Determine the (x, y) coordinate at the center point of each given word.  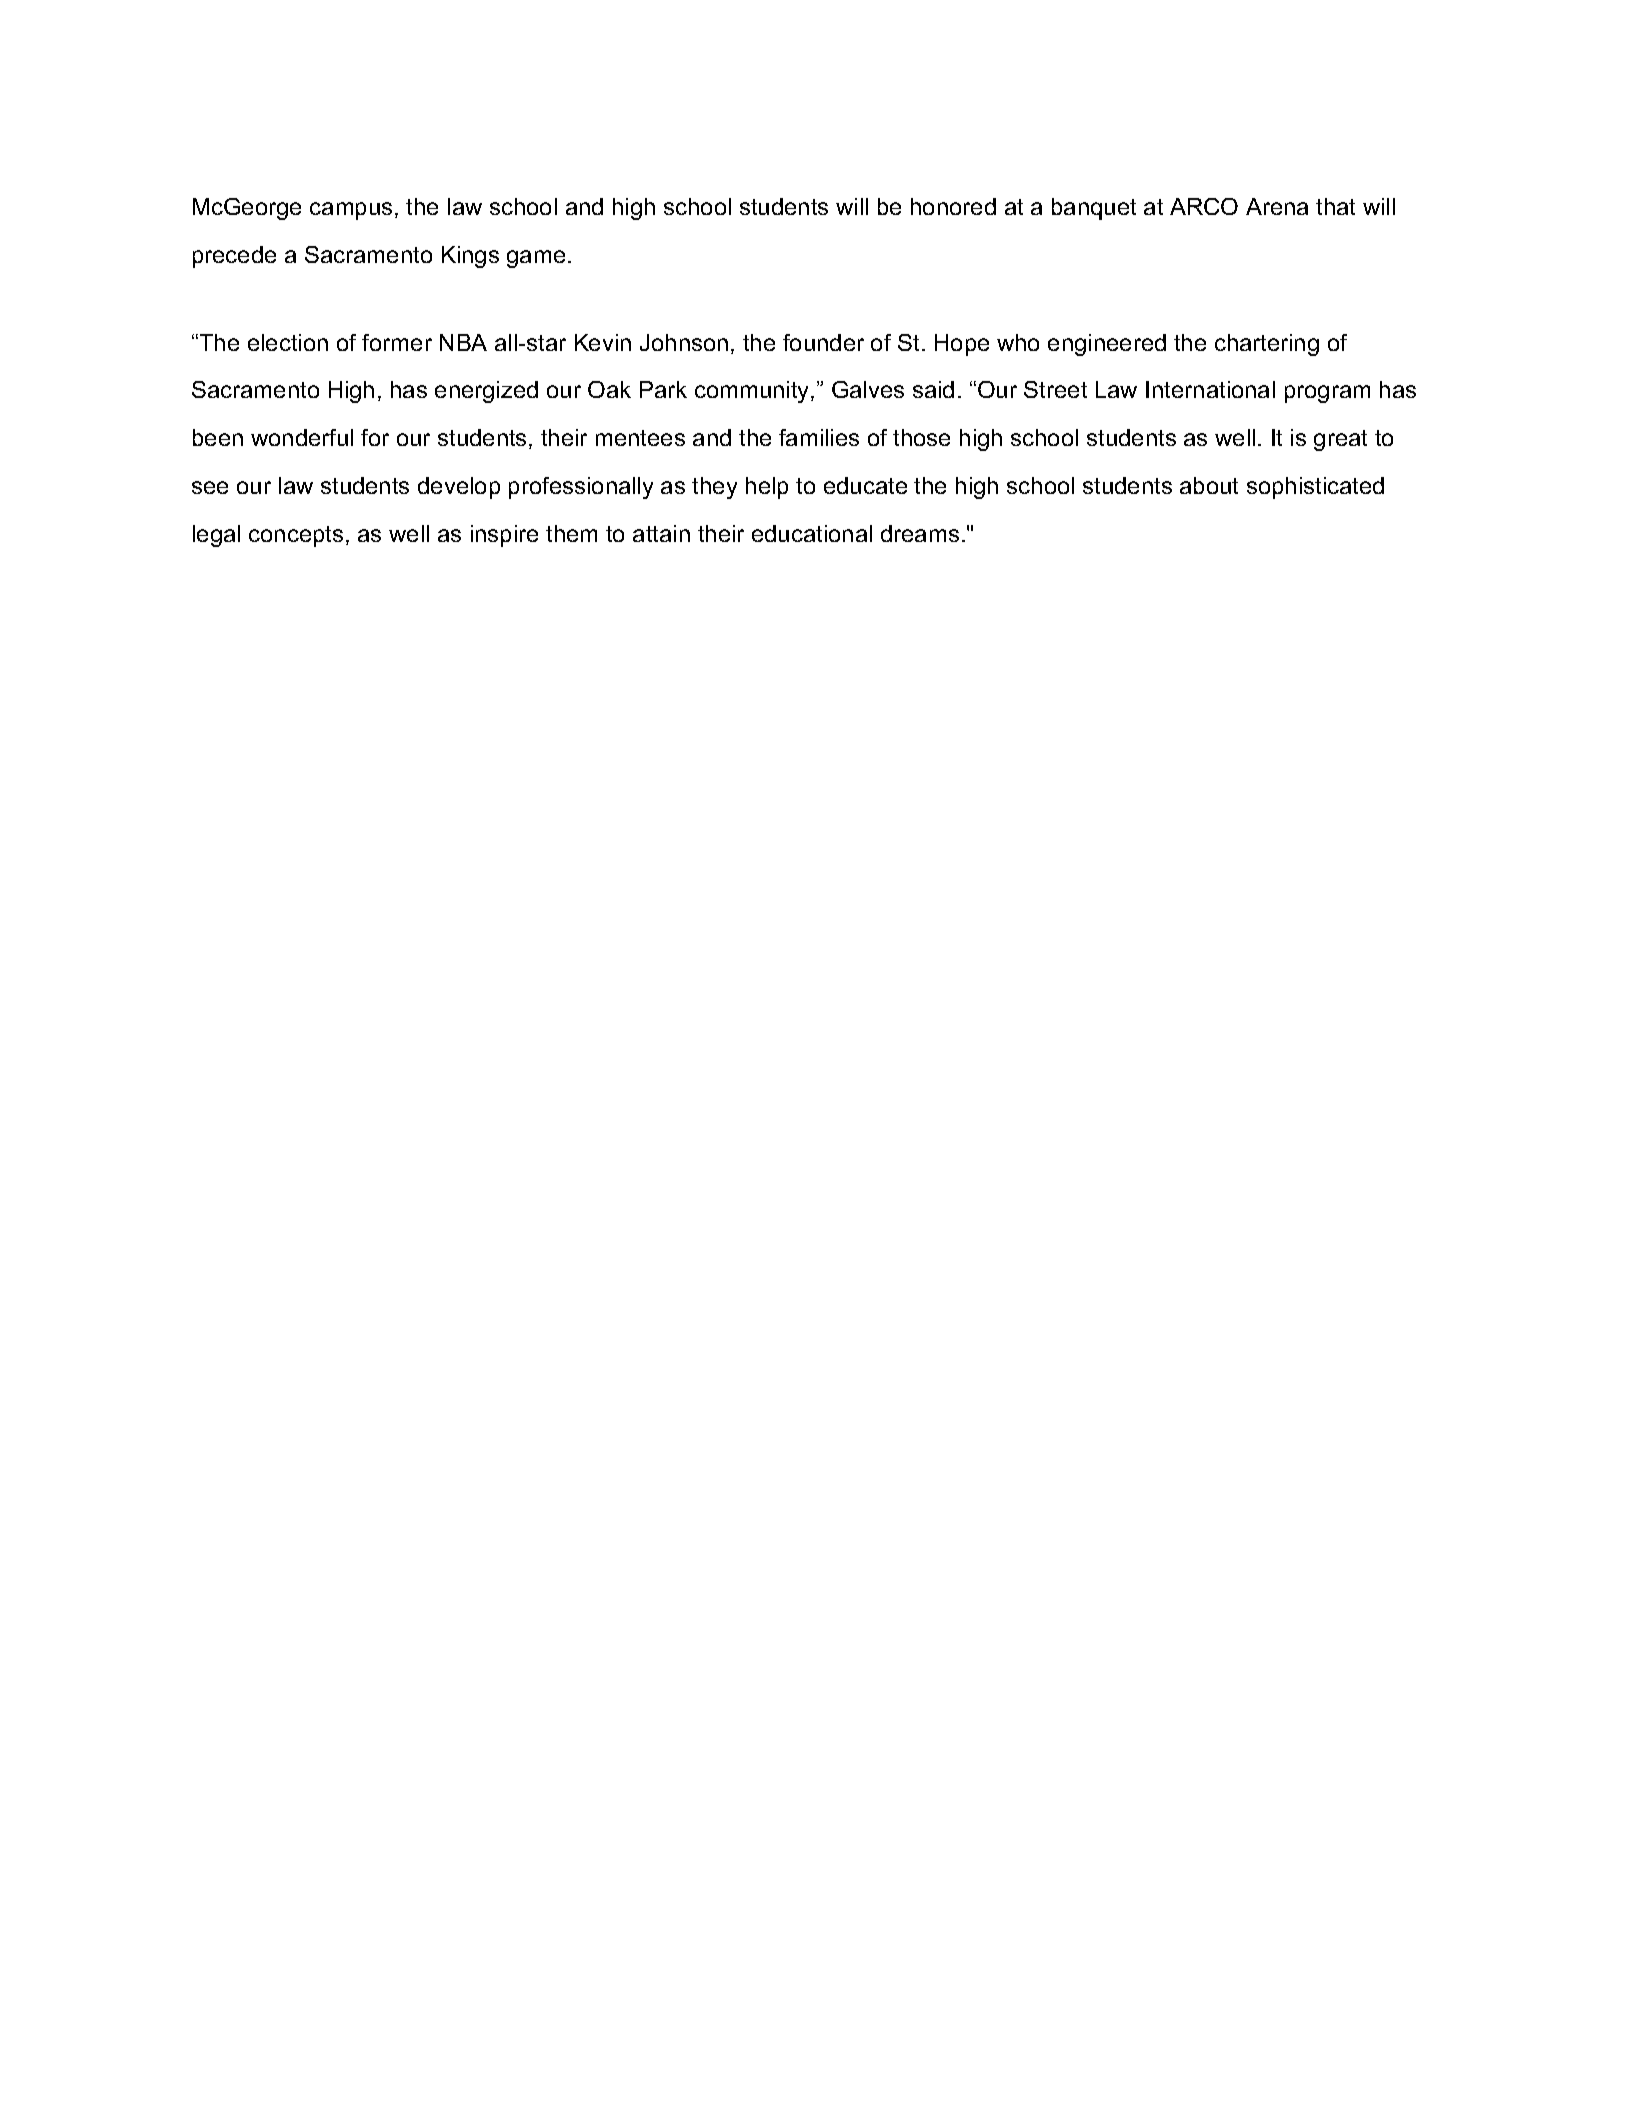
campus (351, 211)
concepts (296, 536)
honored (953, 206)
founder (823, 342)
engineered (1107, 345)
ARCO (1204, 206)
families (819, 437)
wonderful (302, 437)
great (1340, 440)
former (397, 342)
